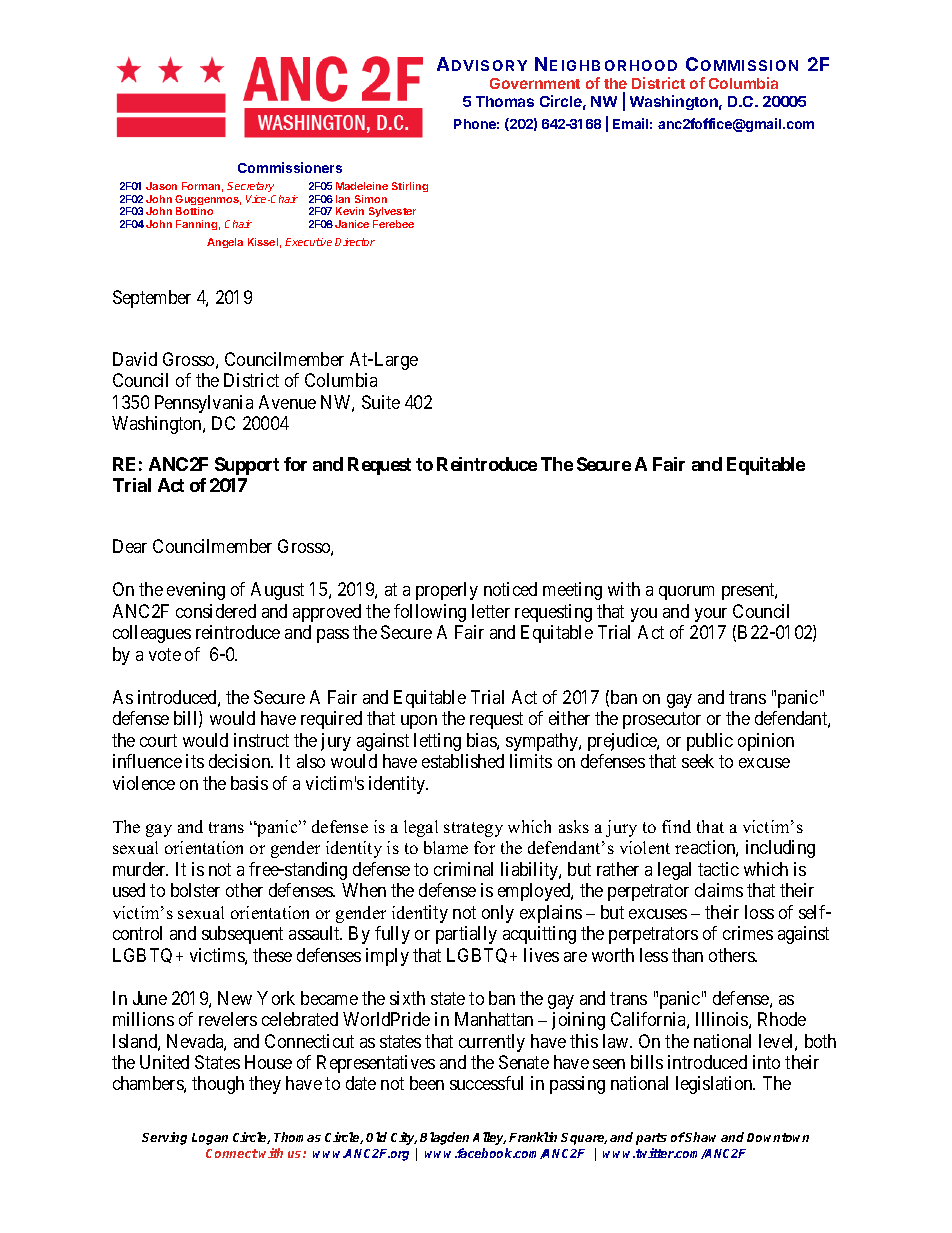 The image size is (952, 1233). What do you see at coordinates (535, 83) in the screenshot?
I see `Government` at bounding box center [535, 83].
